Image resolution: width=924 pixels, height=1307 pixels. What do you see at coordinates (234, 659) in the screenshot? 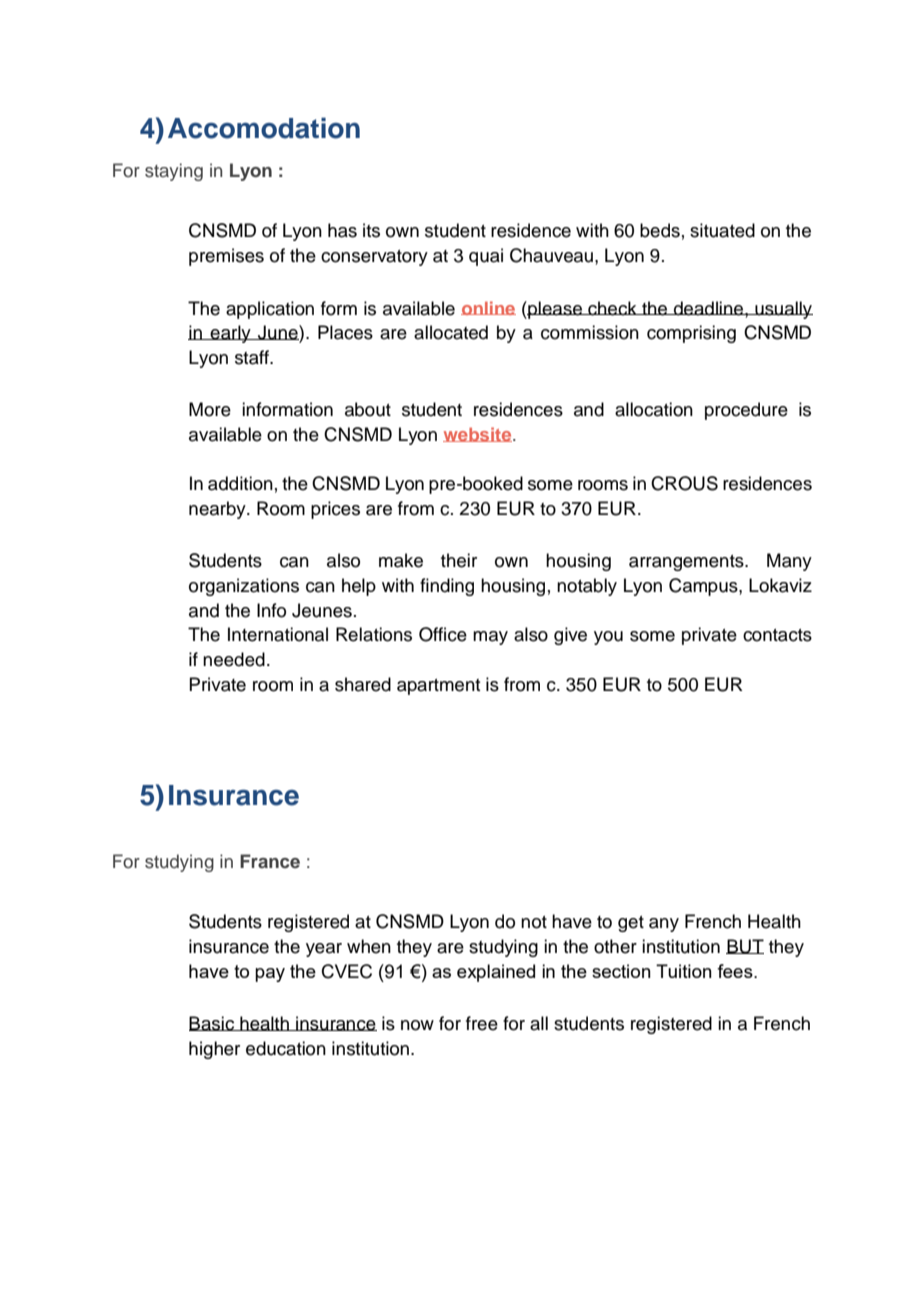
I see `needed` at bounding box center [234, 659].
